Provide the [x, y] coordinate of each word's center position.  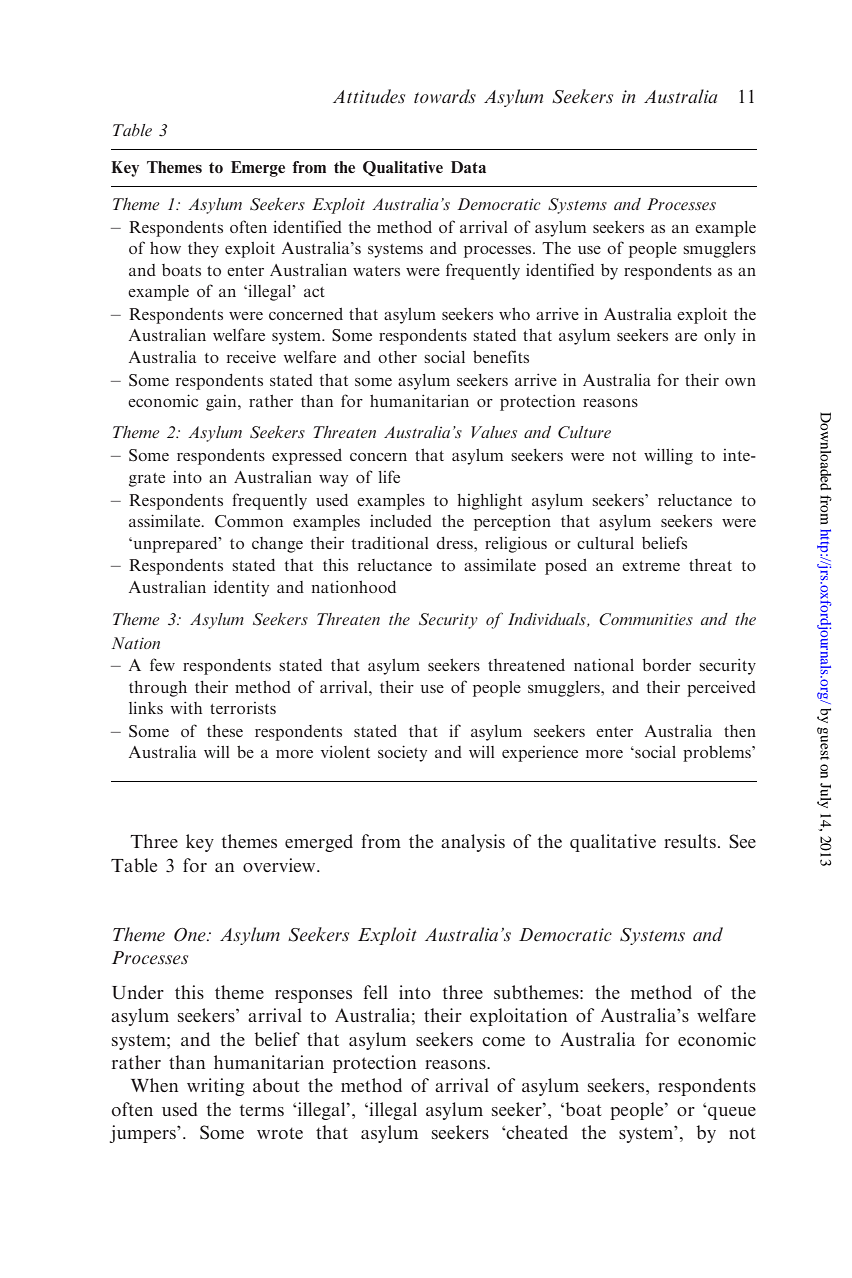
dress [455, 543]
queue [731, 1113]
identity [241, 588]
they [203, 250]
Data [468, 167]
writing [215, 1087]
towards [445, 96]
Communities [646, 619]
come [503, 1041]
